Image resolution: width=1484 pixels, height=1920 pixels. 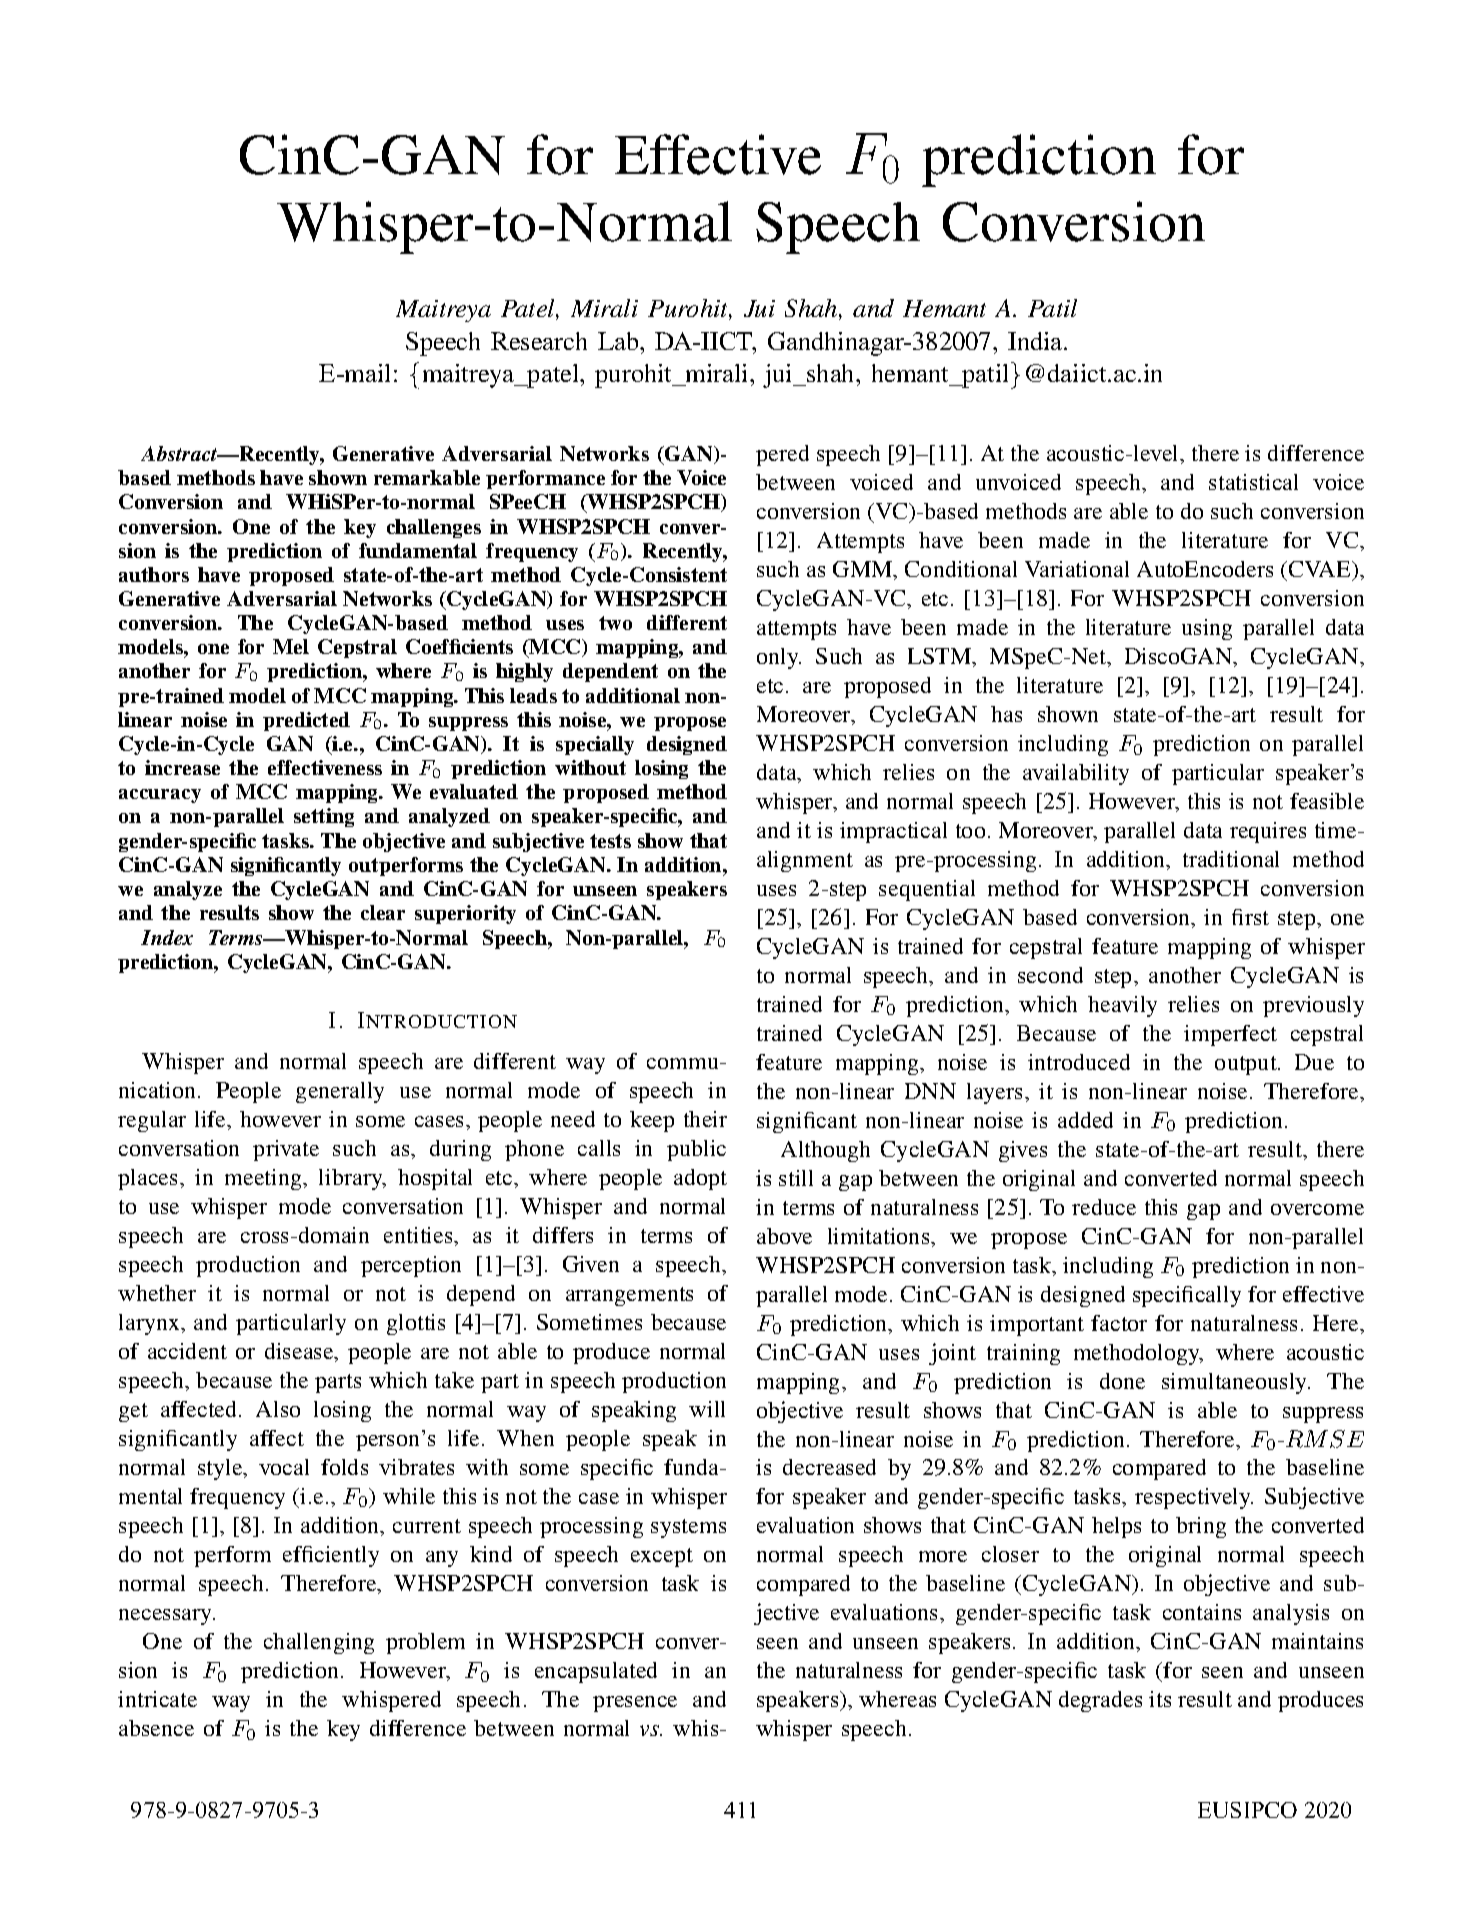 What do you see at coordinates (300, 1352) in the screenshot?
I see `disease` at bounding box center [300, 1352].
